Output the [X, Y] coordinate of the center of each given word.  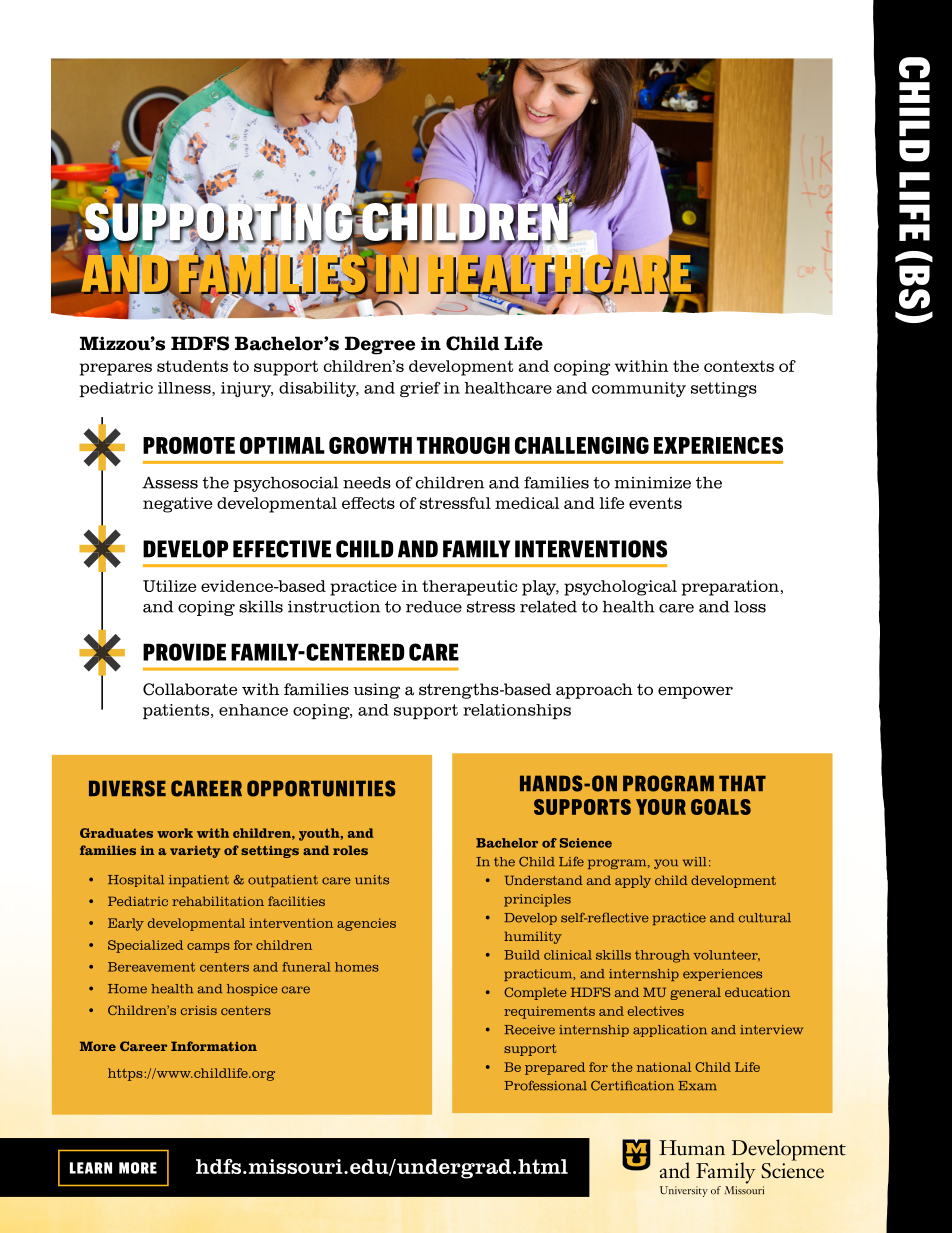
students [192, 366]
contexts [739, 366]
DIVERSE [127, 788]
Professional [545, 1086]
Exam [697, 1086]
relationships [517, 711]
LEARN [91, 1168]
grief [420, 389]
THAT [742, 783]
